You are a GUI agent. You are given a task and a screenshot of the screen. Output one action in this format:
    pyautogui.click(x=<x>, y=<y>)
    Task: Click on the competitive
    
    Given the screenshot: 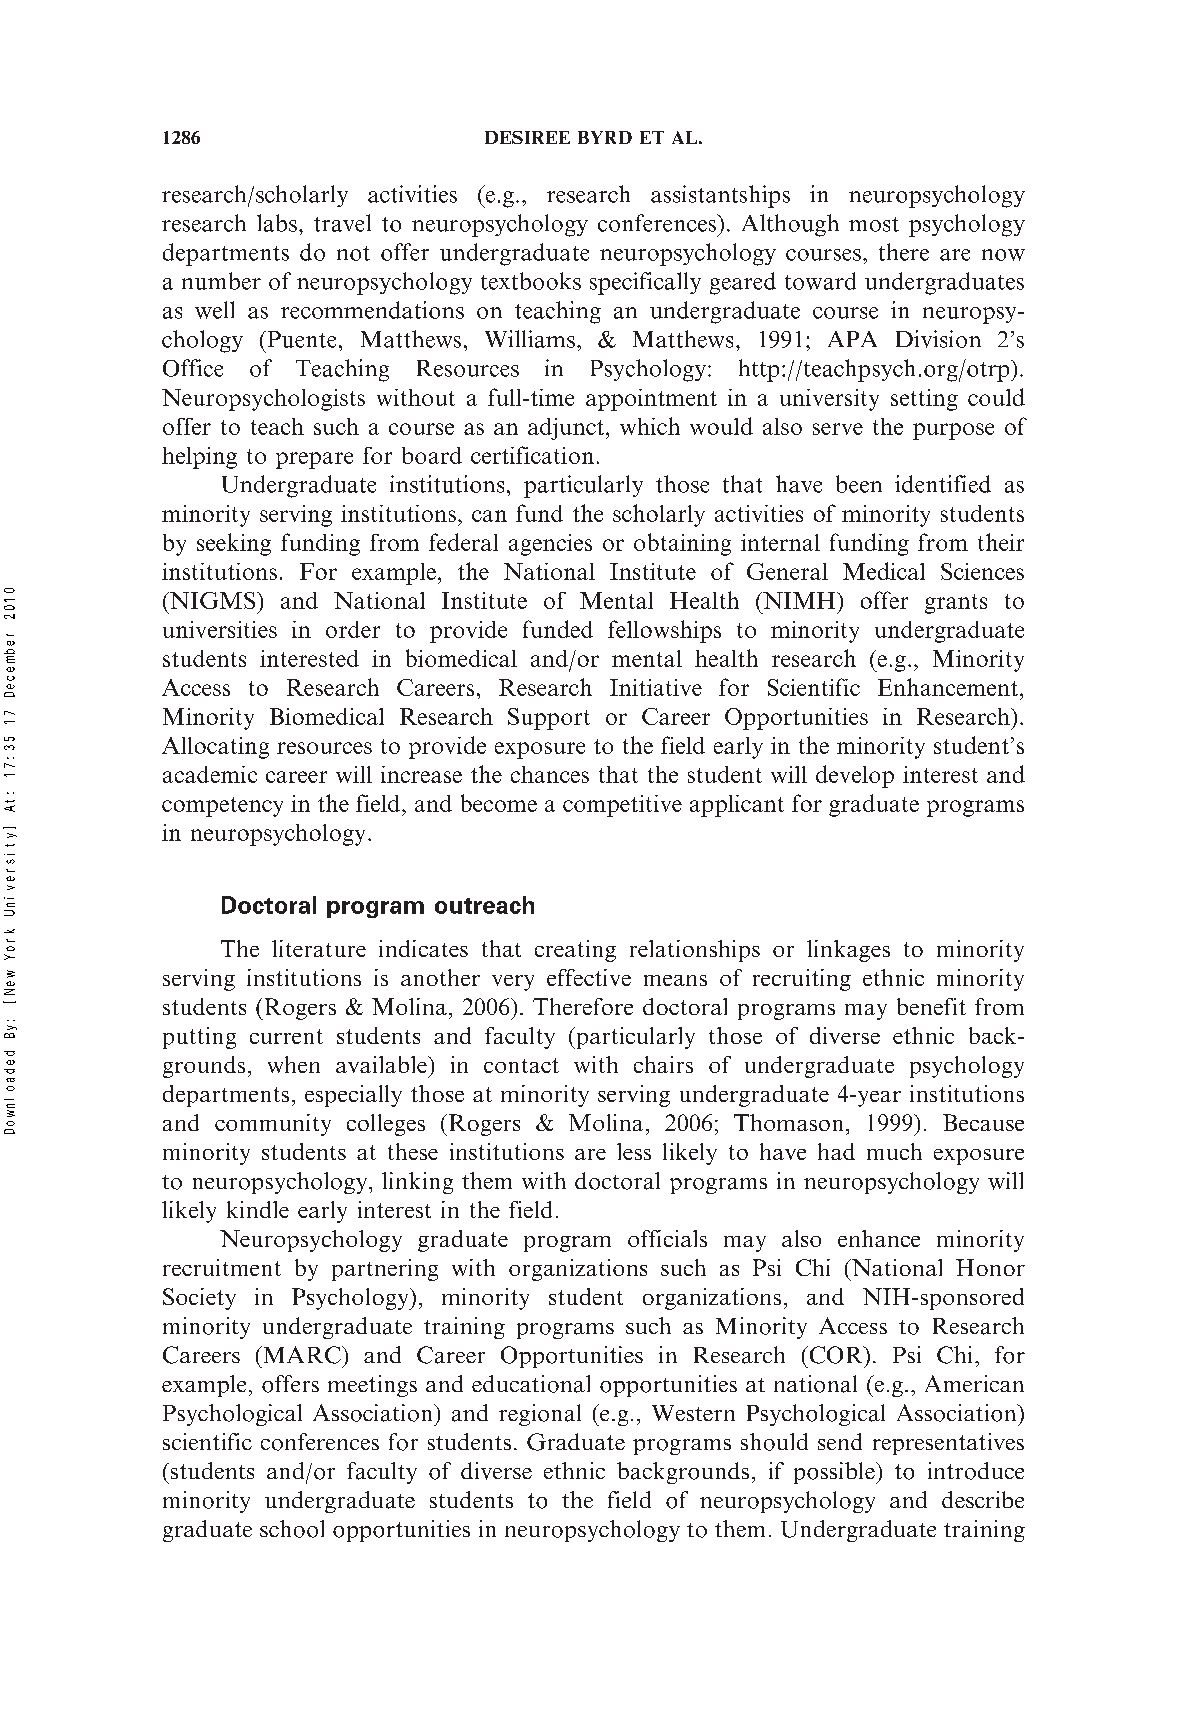 What is the action you would take?
    pyautogui.click(x=622, y=806)
